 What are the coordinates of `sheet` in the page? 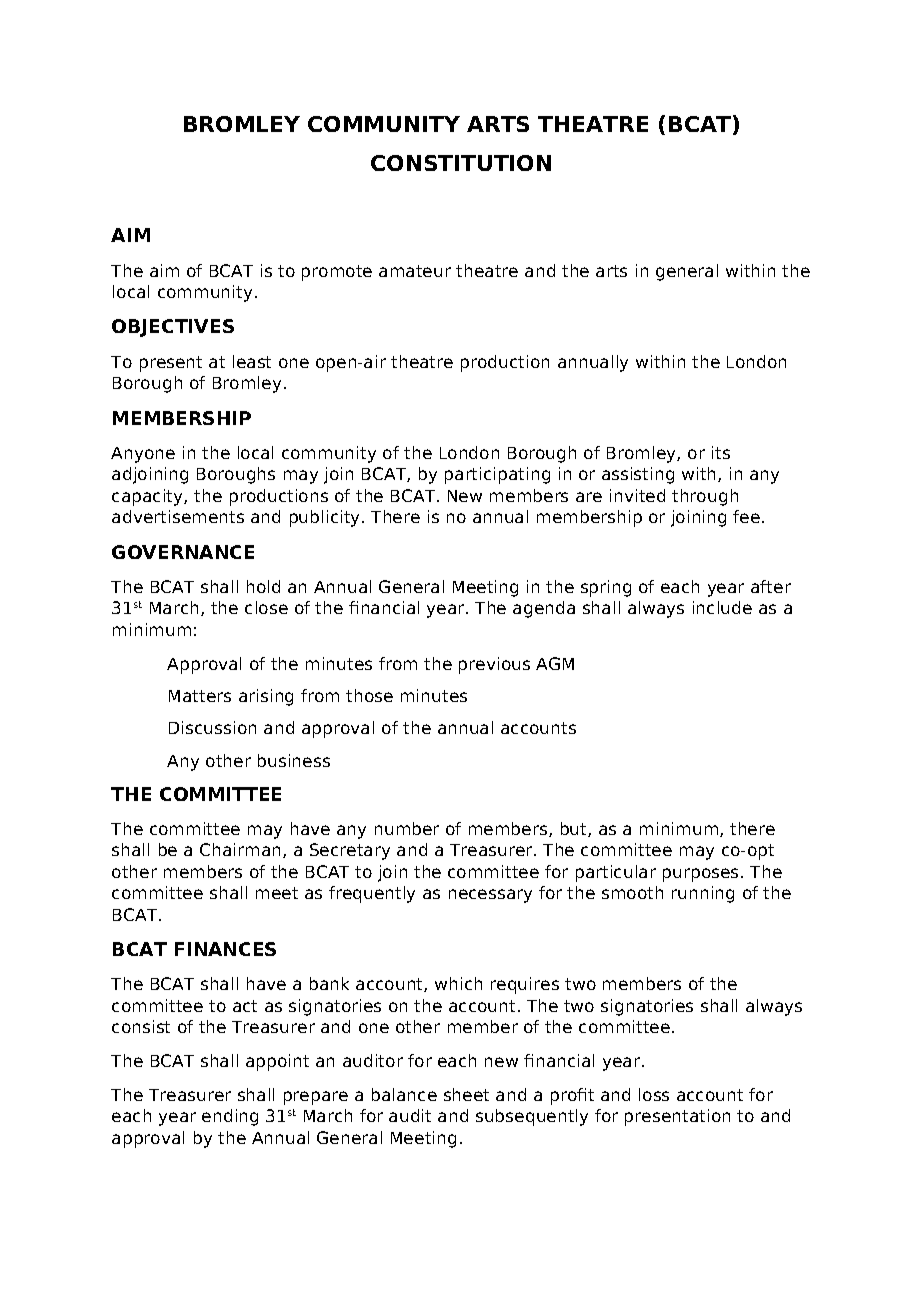 It's located at (466, 1094).
